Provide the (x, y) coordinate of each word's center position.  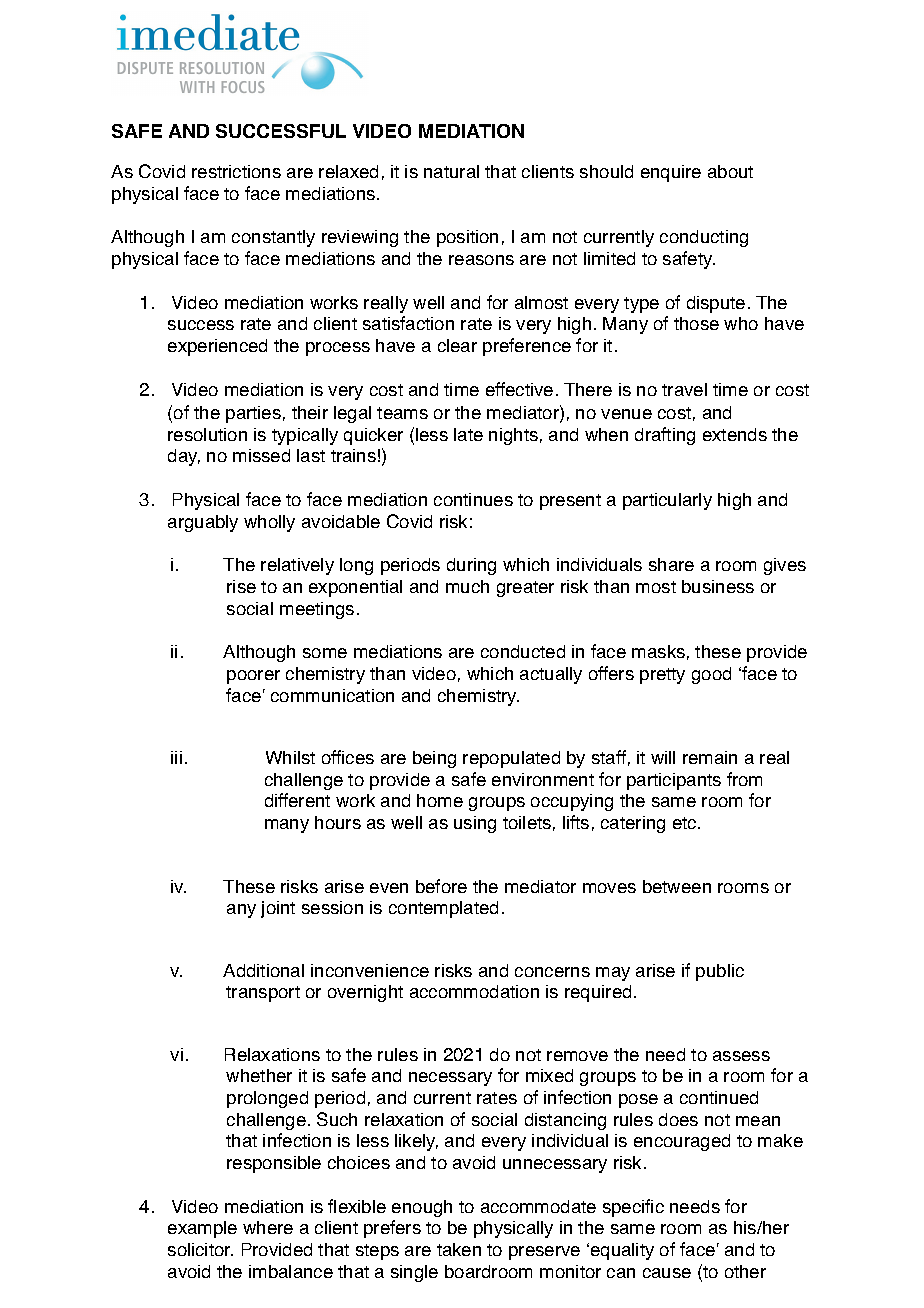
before (441, 886)
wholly (269, 523)
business (718, 586)
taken (459, 1249)
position (467, 238)
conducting (704, 238)
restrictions (236, 171)
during (471, 566)
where (268, 1227)
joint (278, 909)
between (677, 886)
